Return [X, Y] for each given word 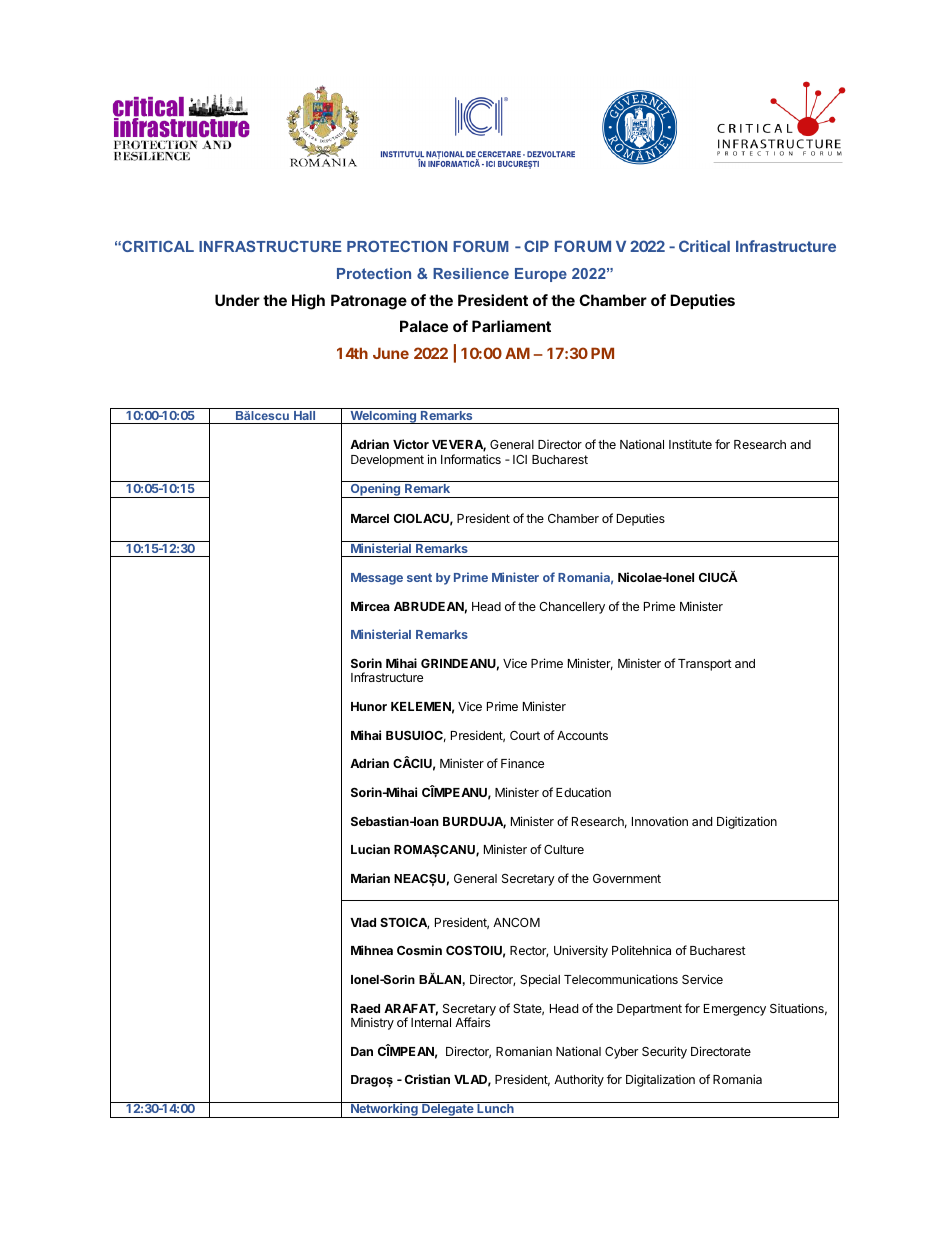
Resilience [471, 273]
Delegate [448, 1111]
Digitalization [660, 1080]
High [308, 302]
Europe [541, 275]
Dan [362, 1051]
